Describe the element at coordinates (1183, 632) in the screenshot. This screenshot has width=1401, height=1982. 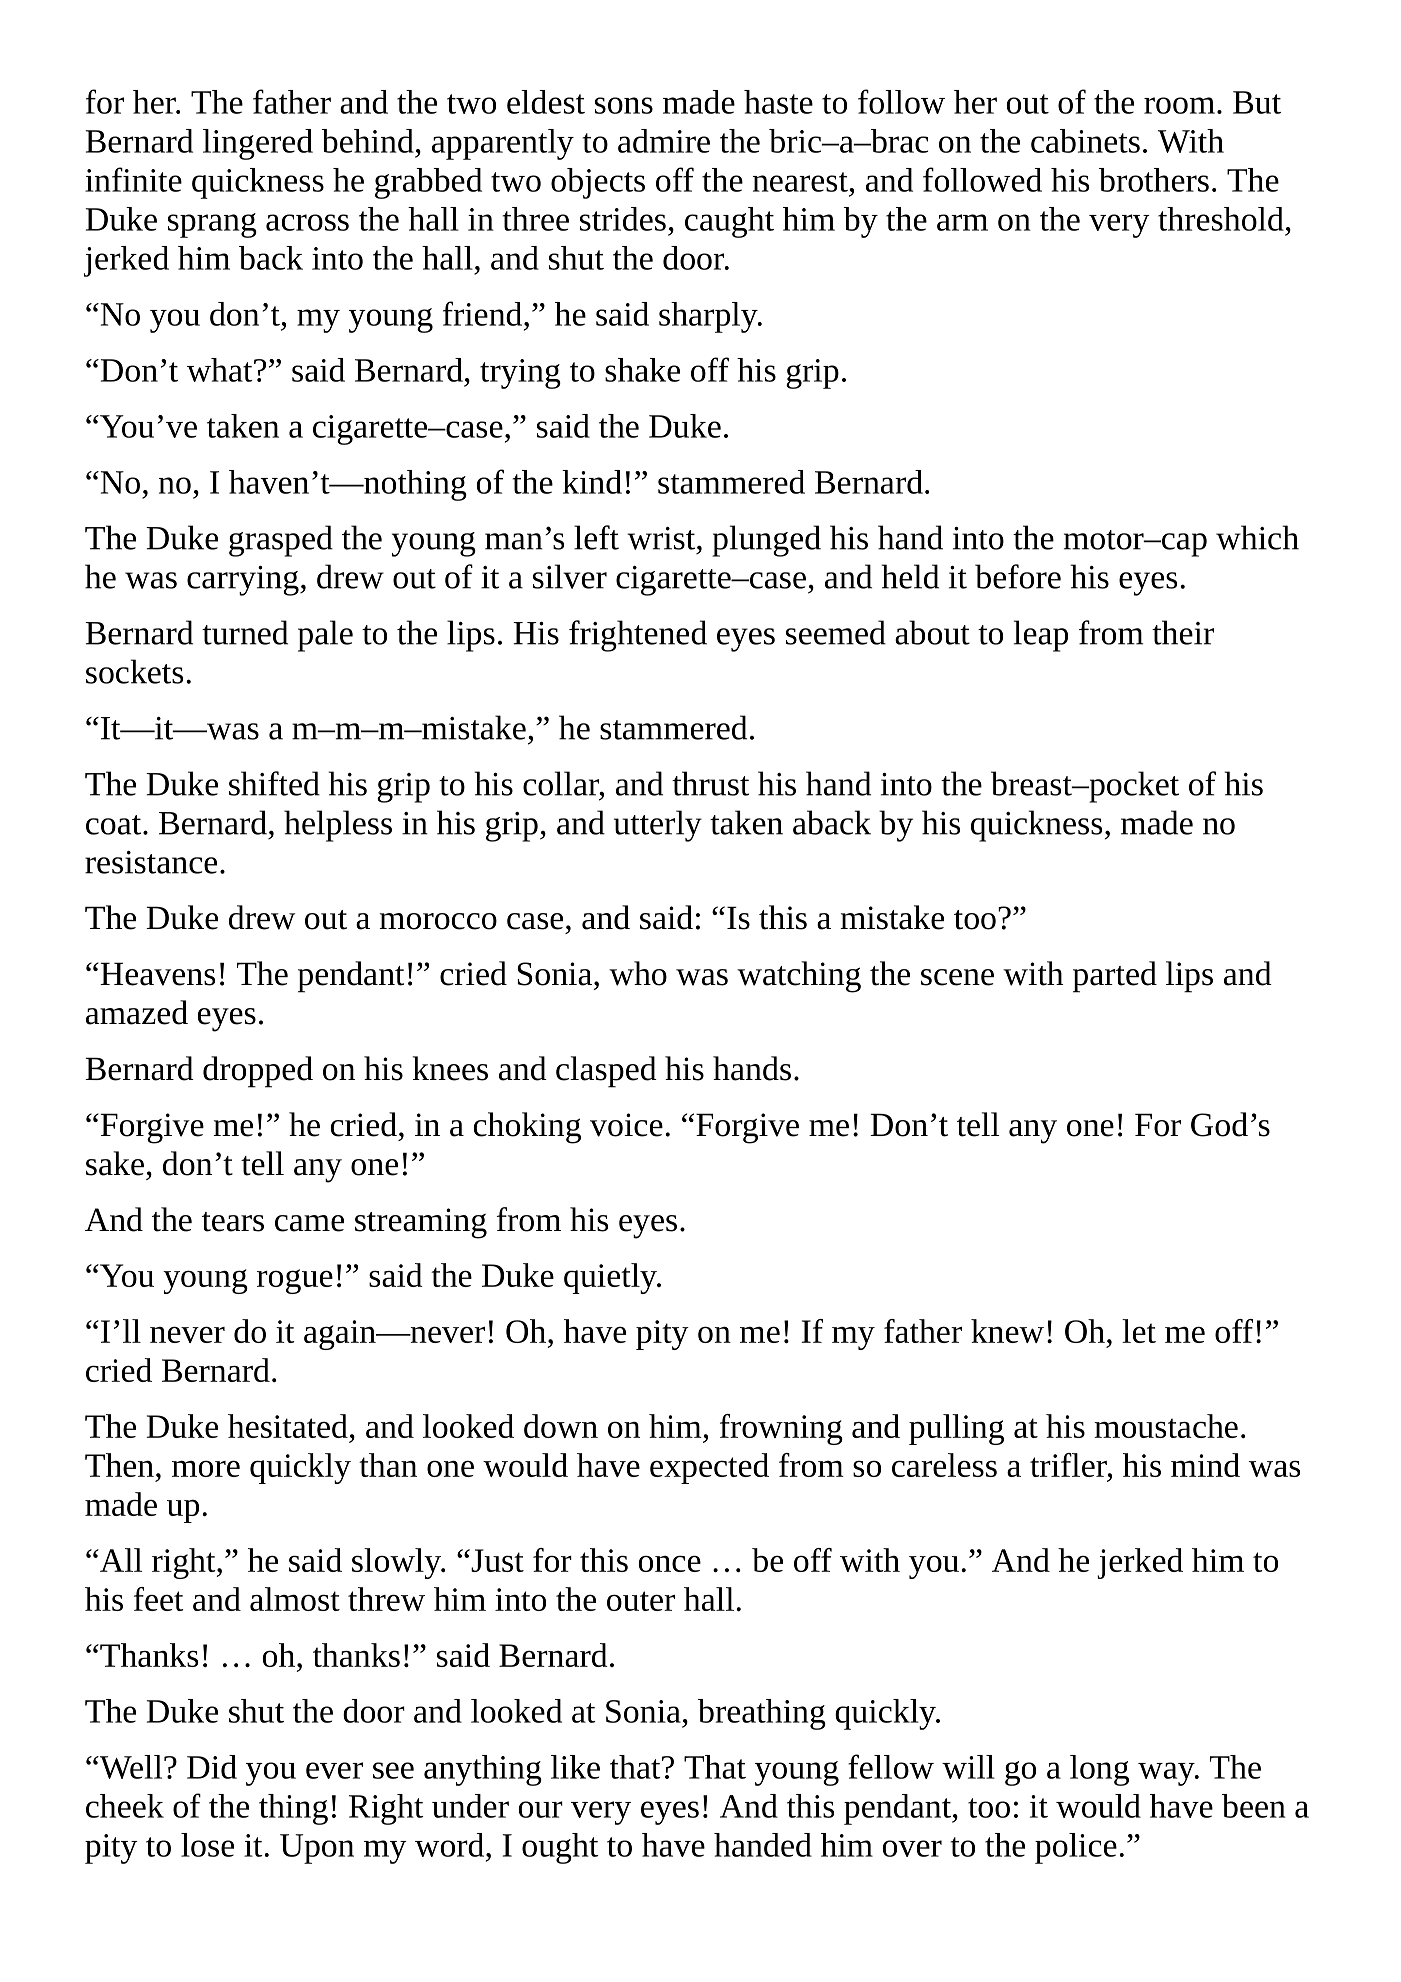
I see `their` at that location.
